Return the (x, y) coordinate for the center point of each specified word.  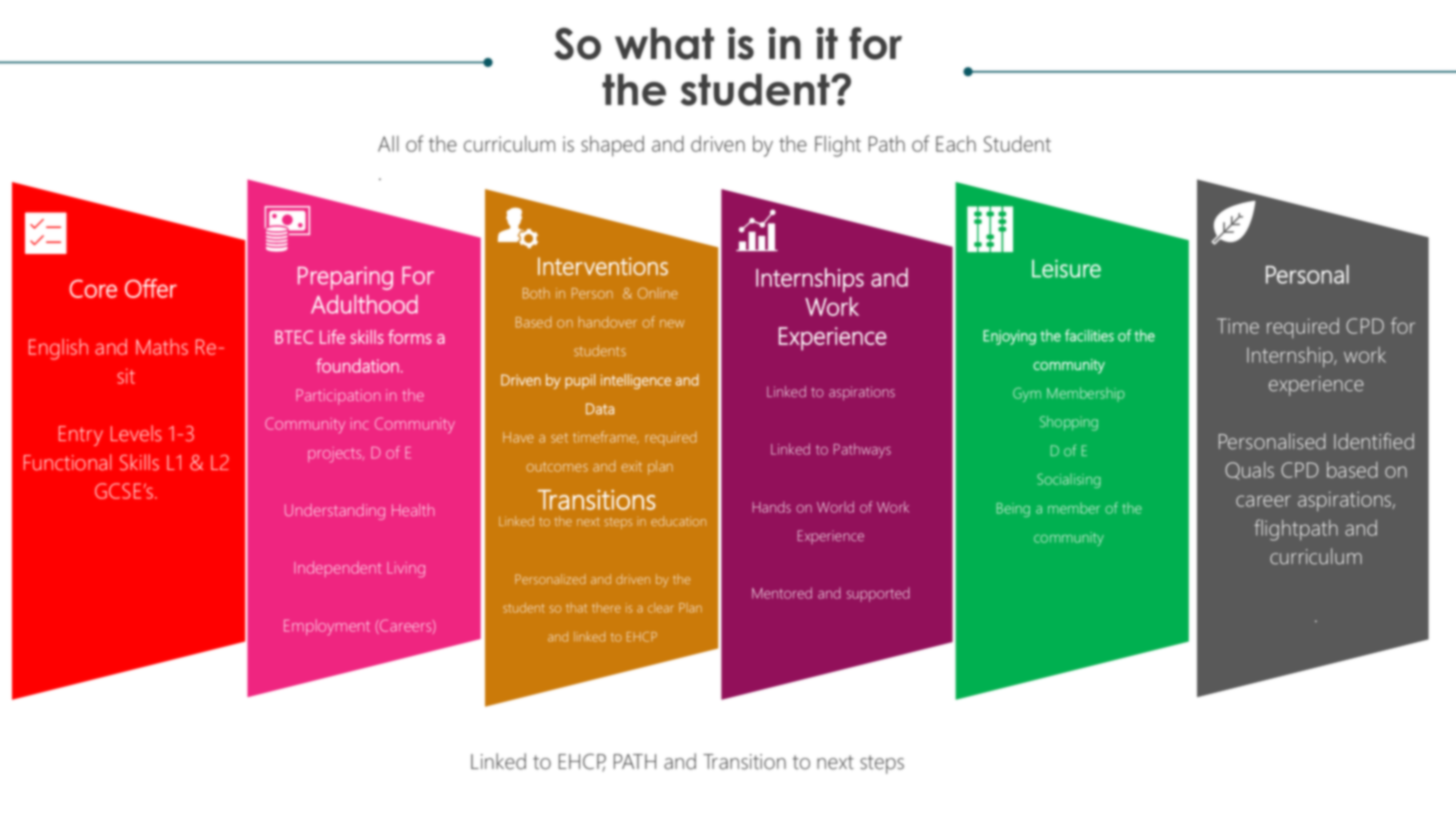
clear (661, 608)
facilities (1089, 335)
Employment (327, 627)
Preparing (345, 278)
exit (631, 466)
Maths (162, 347)
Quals (1249, 471)
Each (956, 144)
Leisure (1066, 268)
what (664, 43)
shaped (612, 146)
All (388, 144)
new (672, 324)
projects (336, 455)
